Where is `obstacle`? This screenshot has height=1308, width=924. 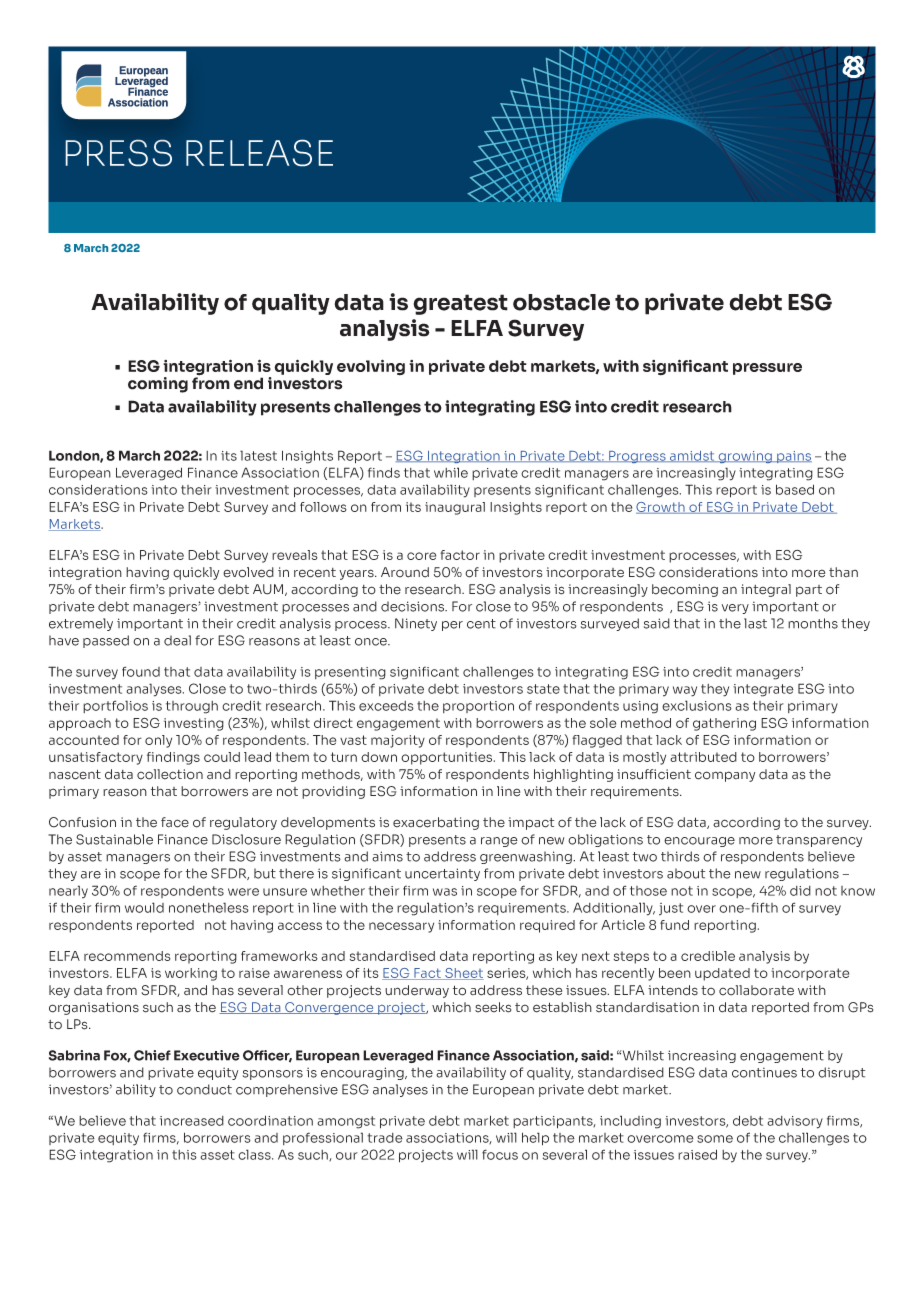 obstacle is located at coordinates (561, 302).
